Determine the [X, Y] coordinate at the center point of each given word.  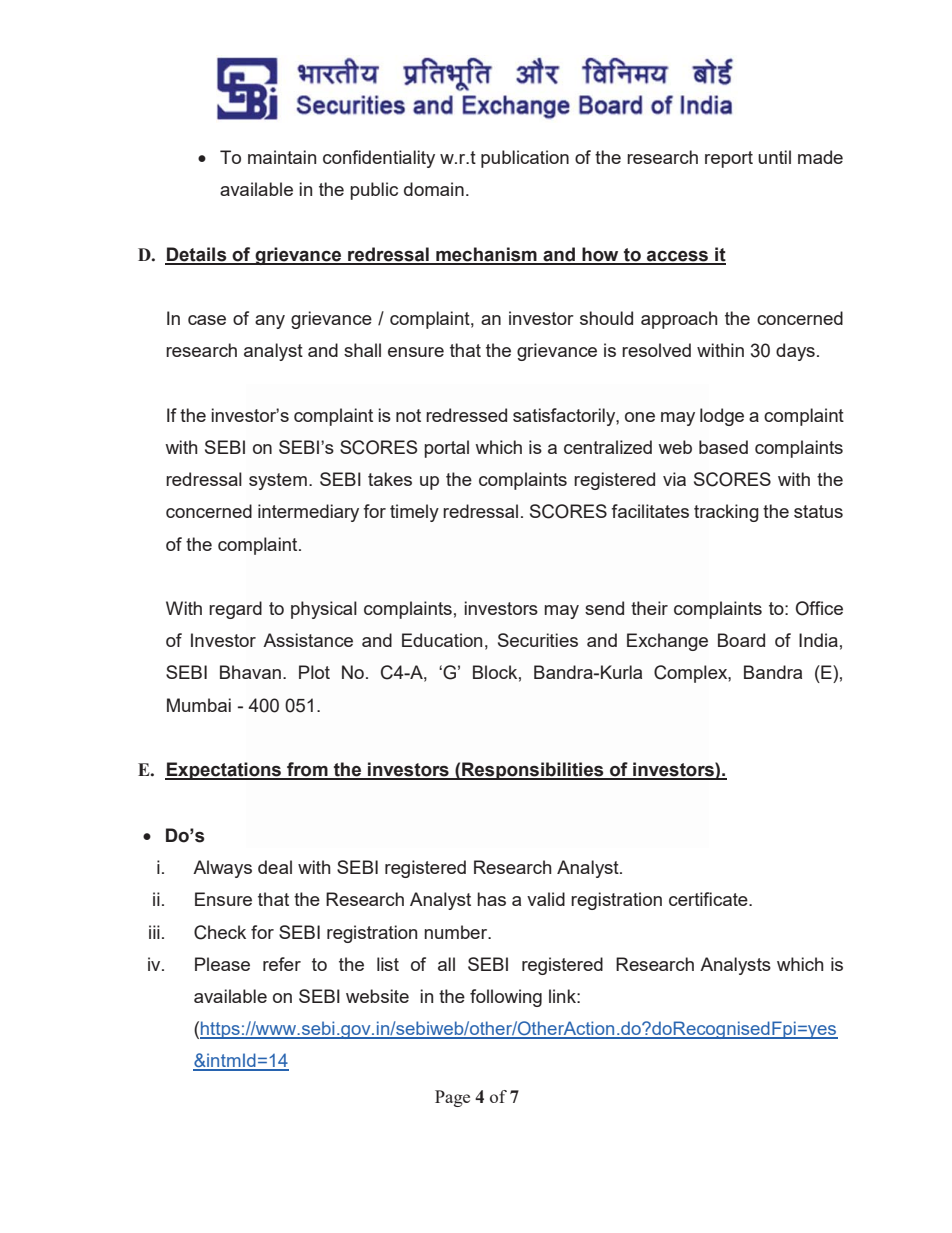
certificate [709, 899]
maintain [282, 157]
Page [452, 1098]
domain [434, 189]
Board [741, 640]
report [729, 159]
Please [222, 964]
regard [235, 610]
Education [442, 640]
